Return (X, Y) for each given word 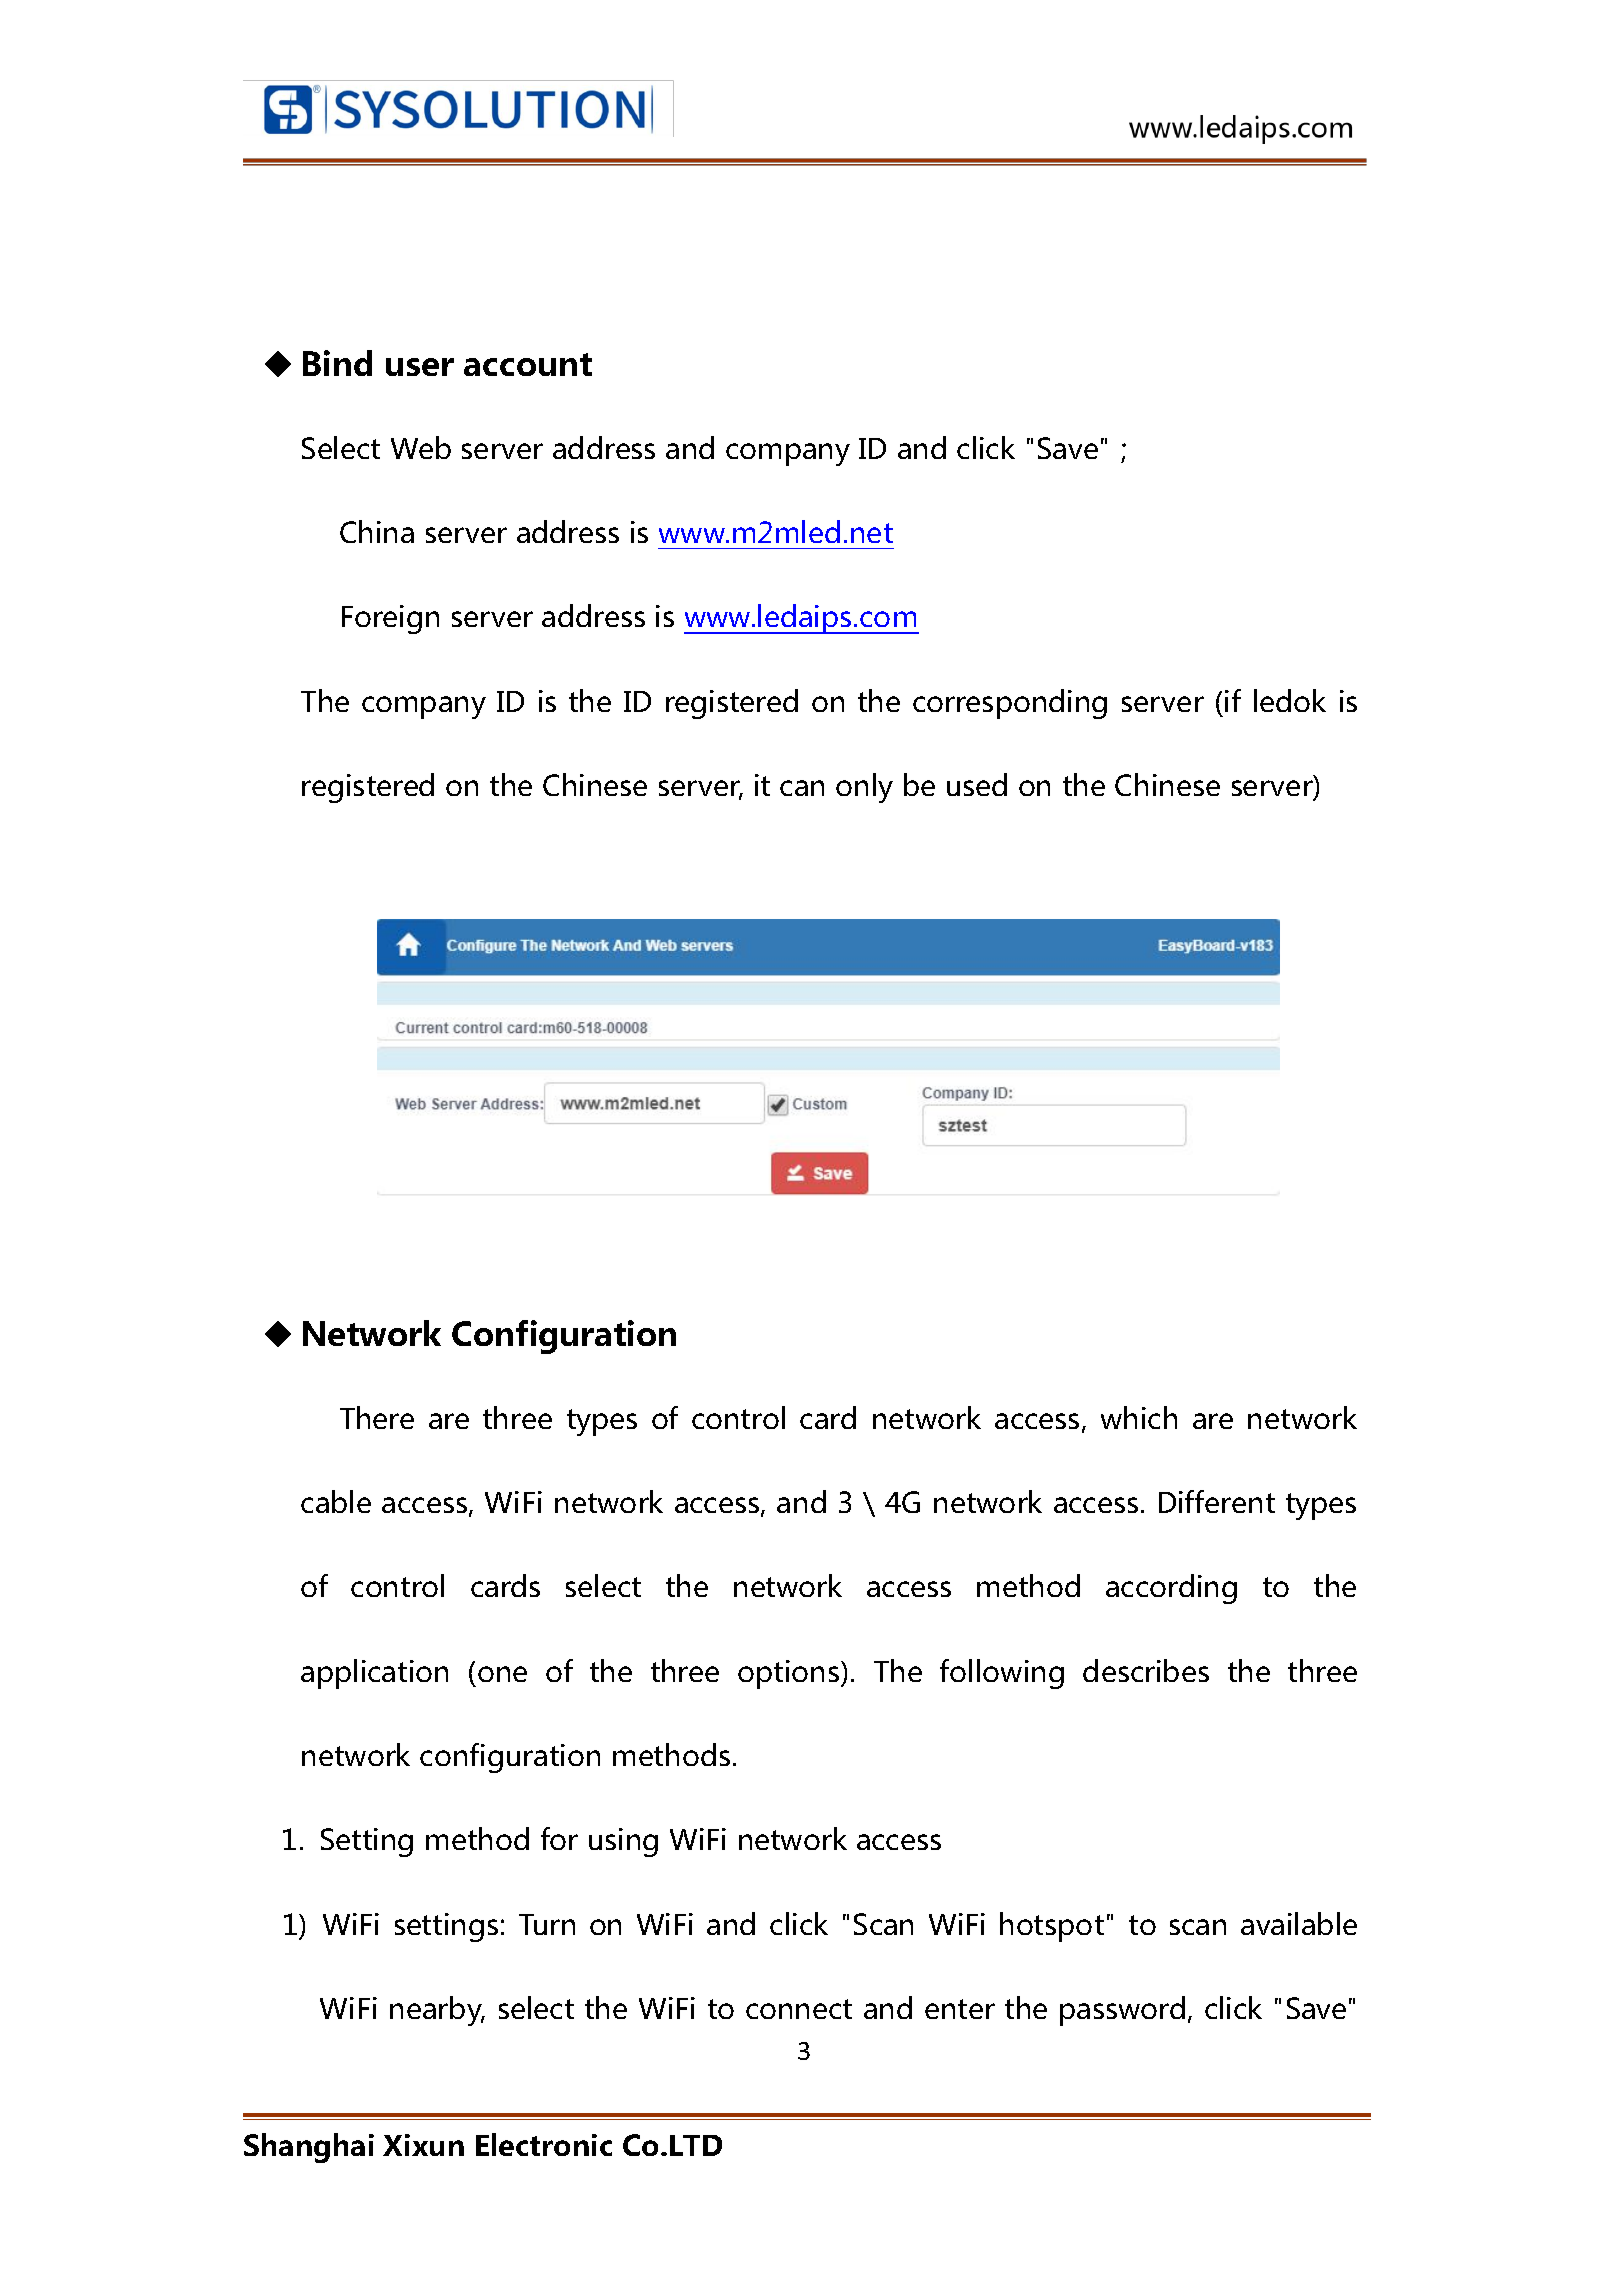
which (1139, 1417)
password (1122, 2011)
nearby (437, 2011)
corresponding (1010, 704)
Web (421, 447)
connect (799, 2009)
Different (1217, 1501)
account (528, 364)
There (377, 1417)
